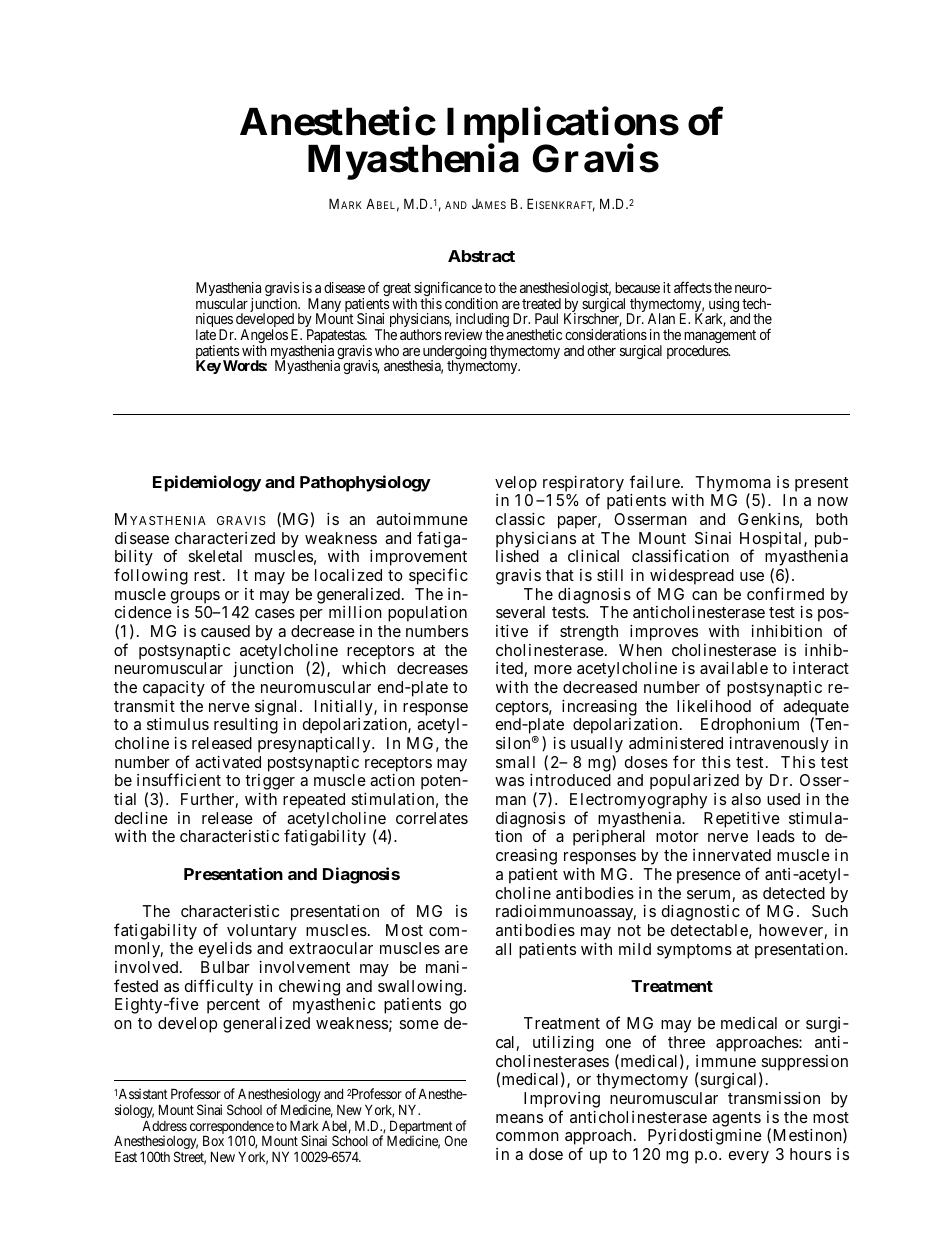 This page has width=952, height=1233. What do you see at coordinates (264, 337) in the page?
I see `Angelos` at bounding box center [264, 337].
